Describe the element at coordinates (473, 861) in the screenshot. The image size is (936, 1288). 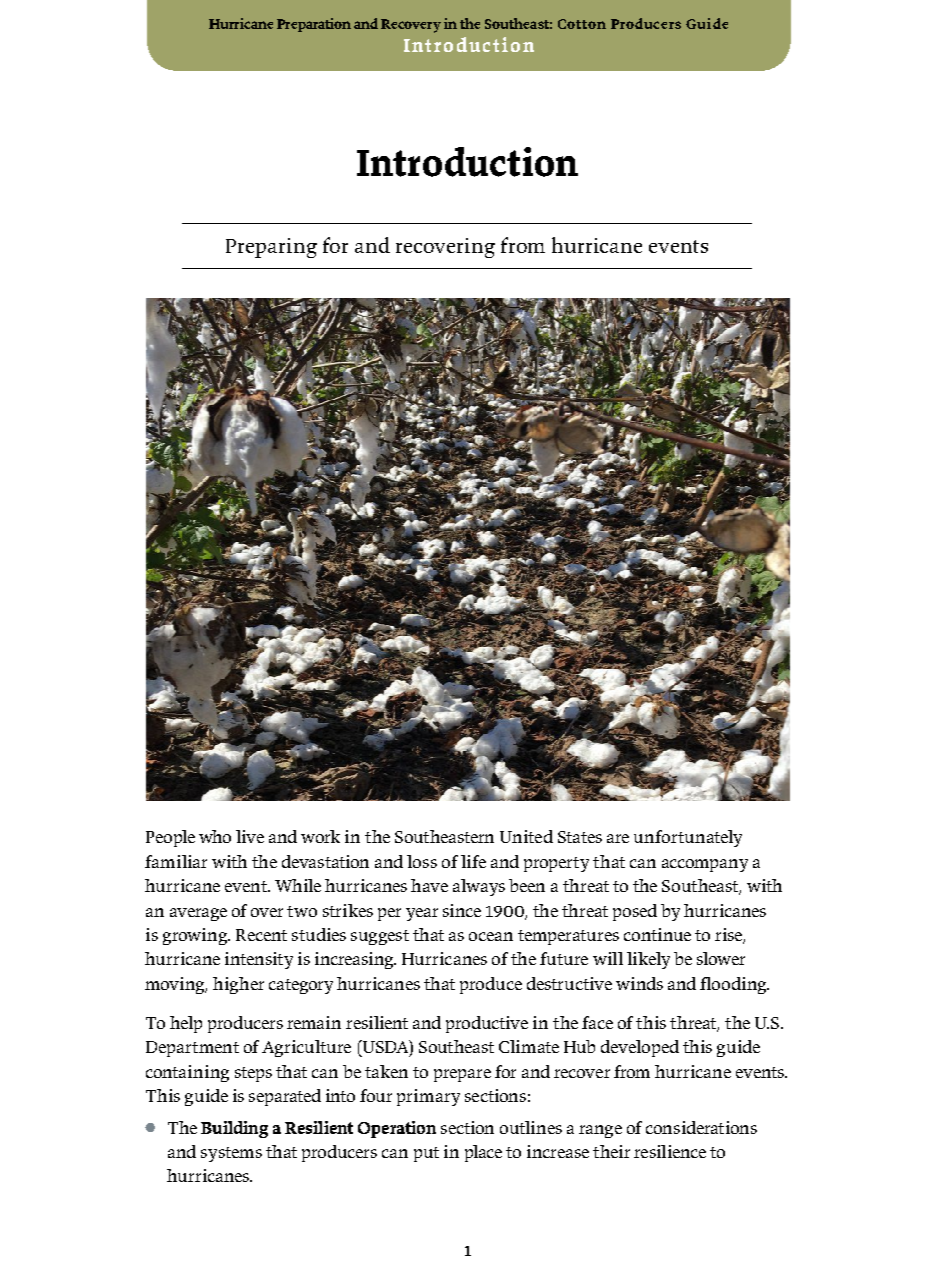
I see `life` at that location.
